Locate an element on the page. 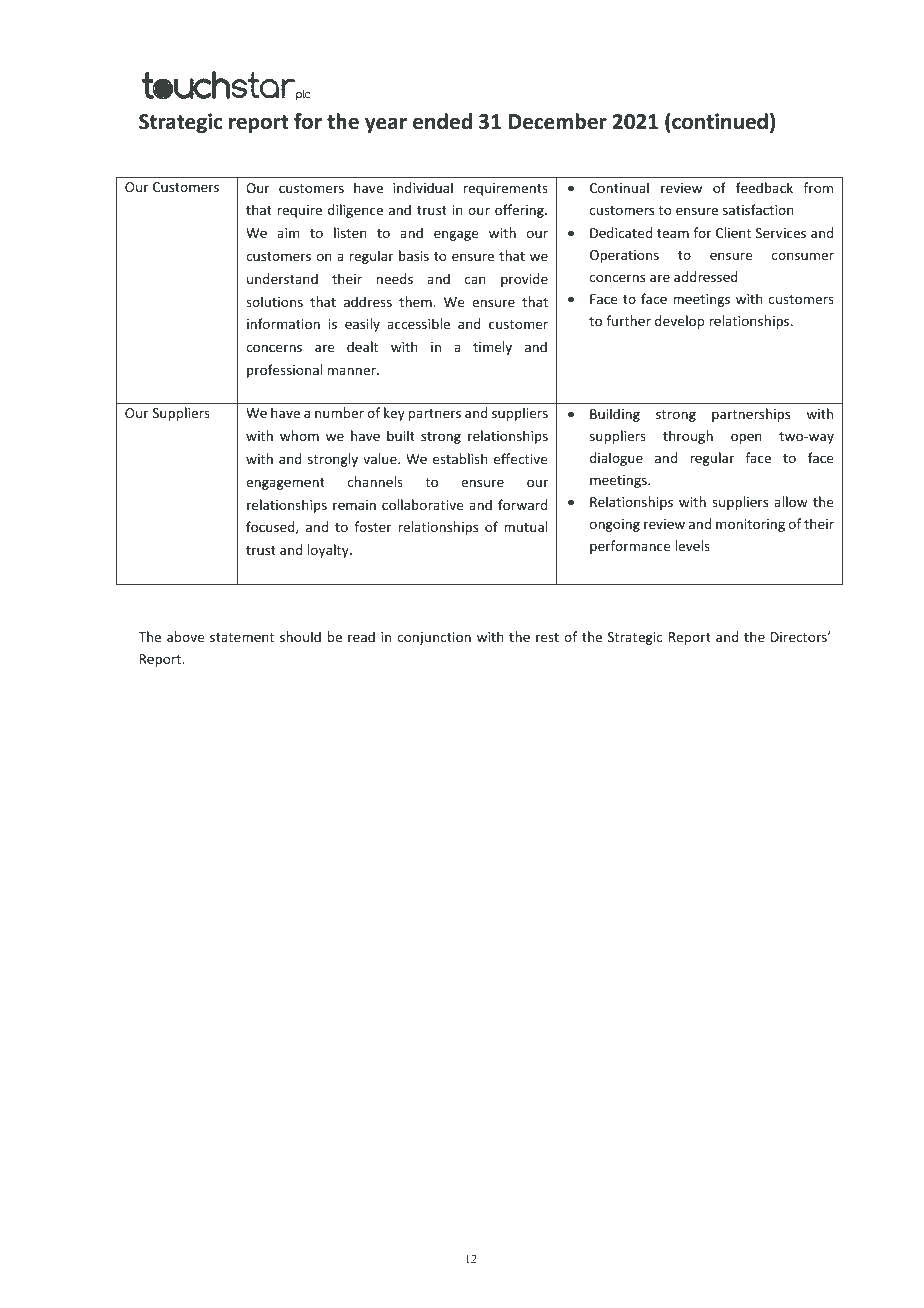 Image resolution: width=924 pixels, height=1308 pixels. effective is located at coordinates (520, 458).
